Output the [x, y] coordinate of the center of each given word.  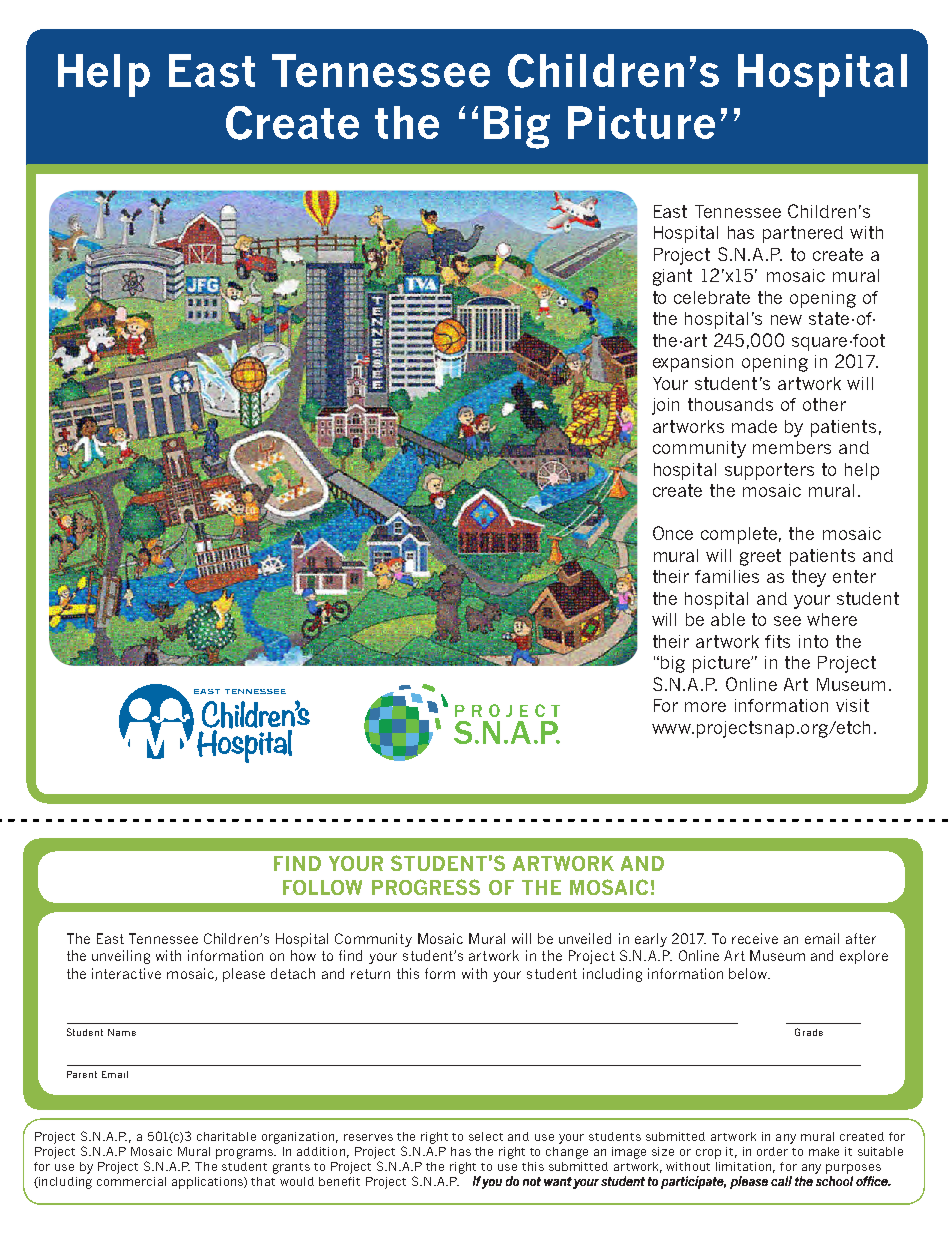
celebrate [712, 297]
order [772, 1151]
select [486, 1136]
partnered [803, 234]
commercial [131, 1181]
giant [672, 277]
